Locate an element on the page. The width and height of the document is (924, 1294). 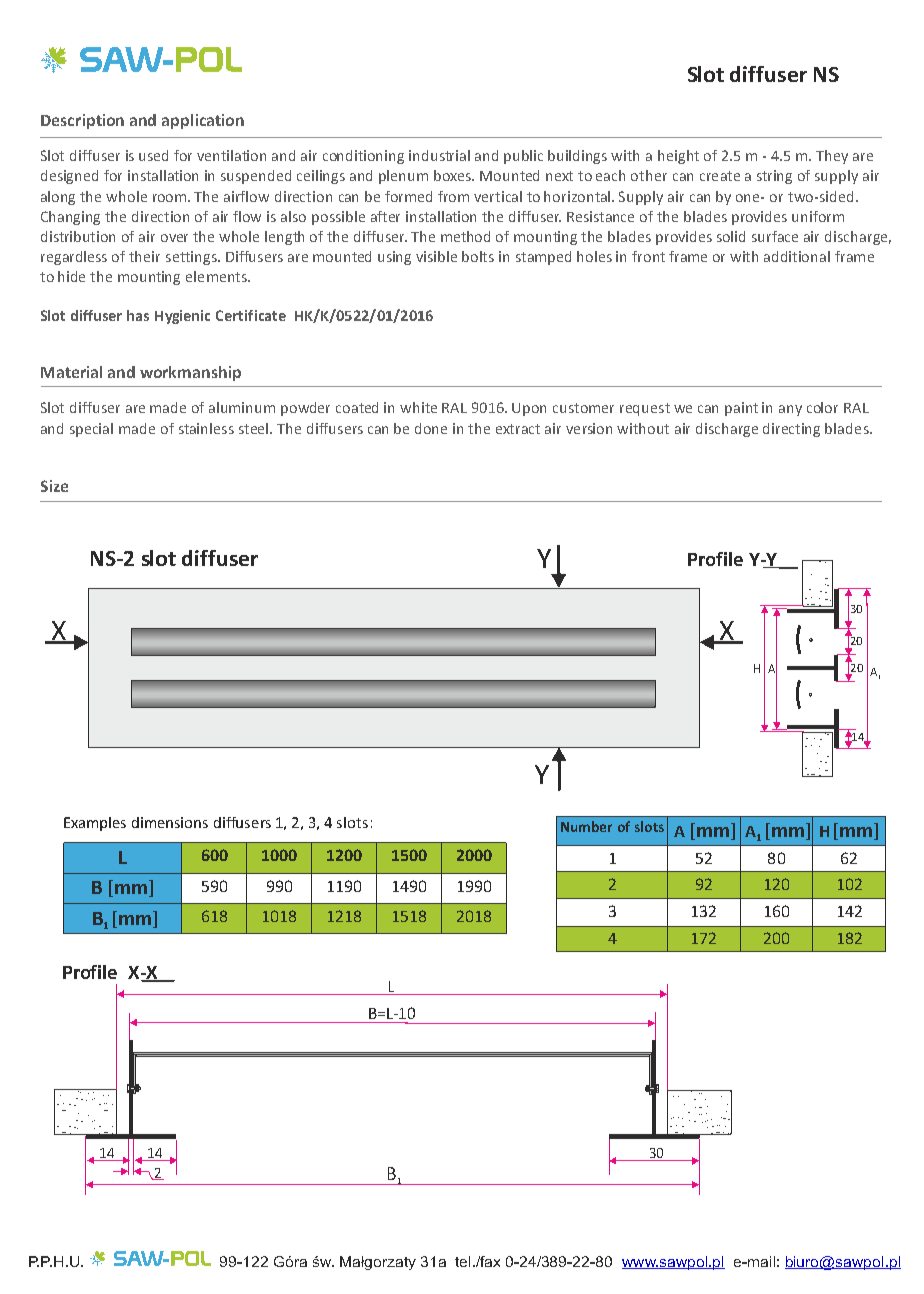
height is located at coordinates (678, 157).
